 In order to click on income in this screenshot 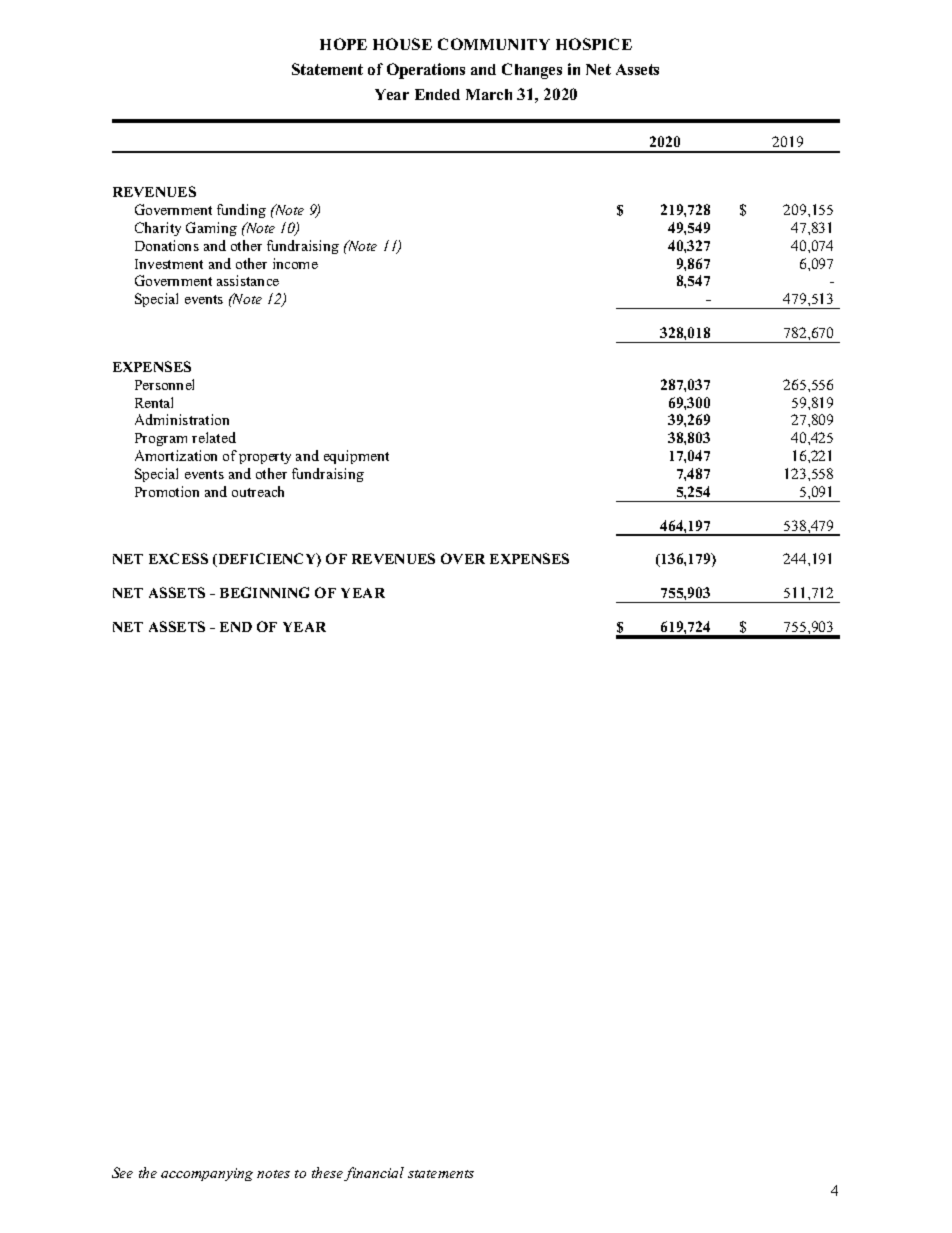, I will do `click(295, 263)`.
